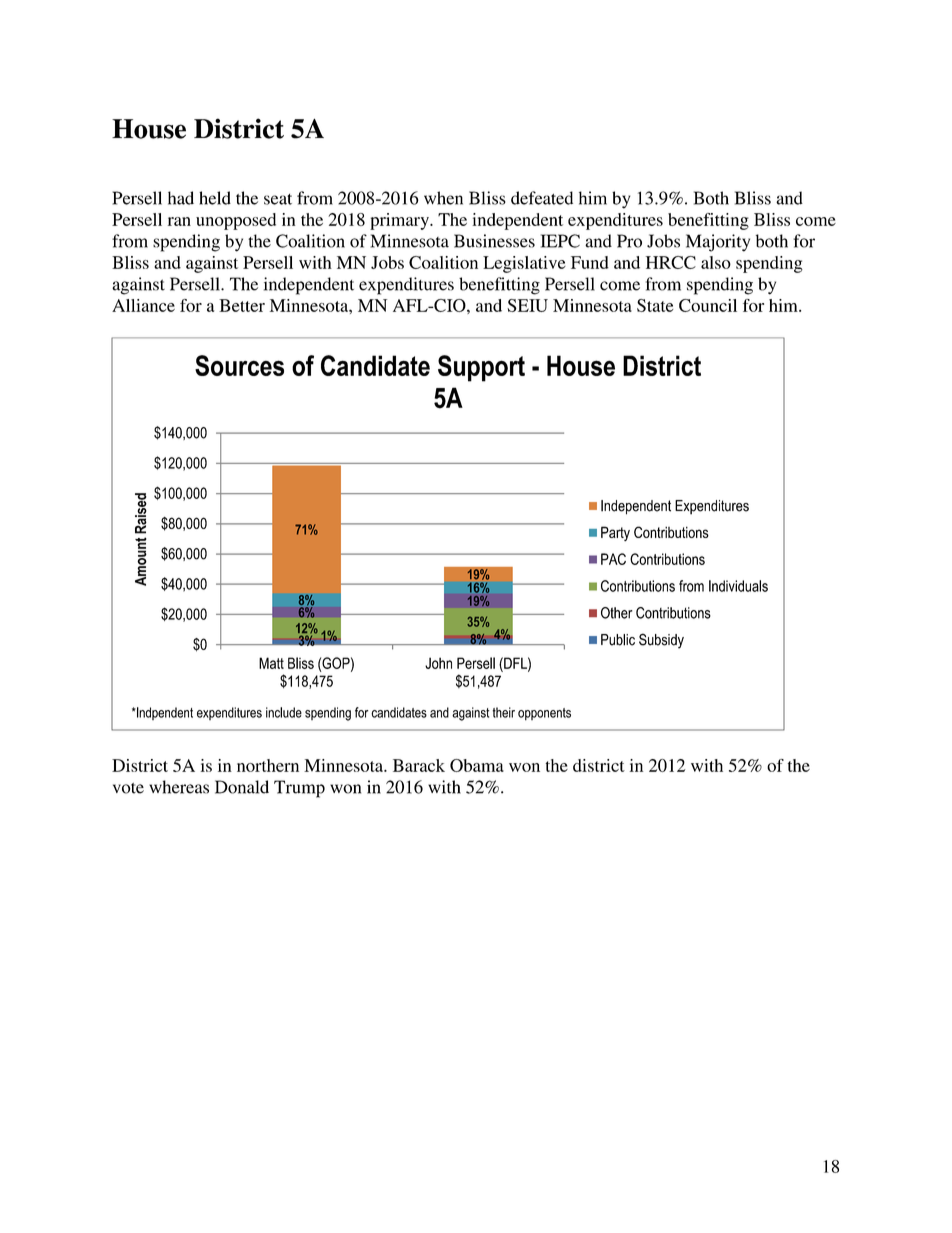  What do you see at coordinates (615, 533) in the image?
I see `Party` at bounding box center [615, 533].
